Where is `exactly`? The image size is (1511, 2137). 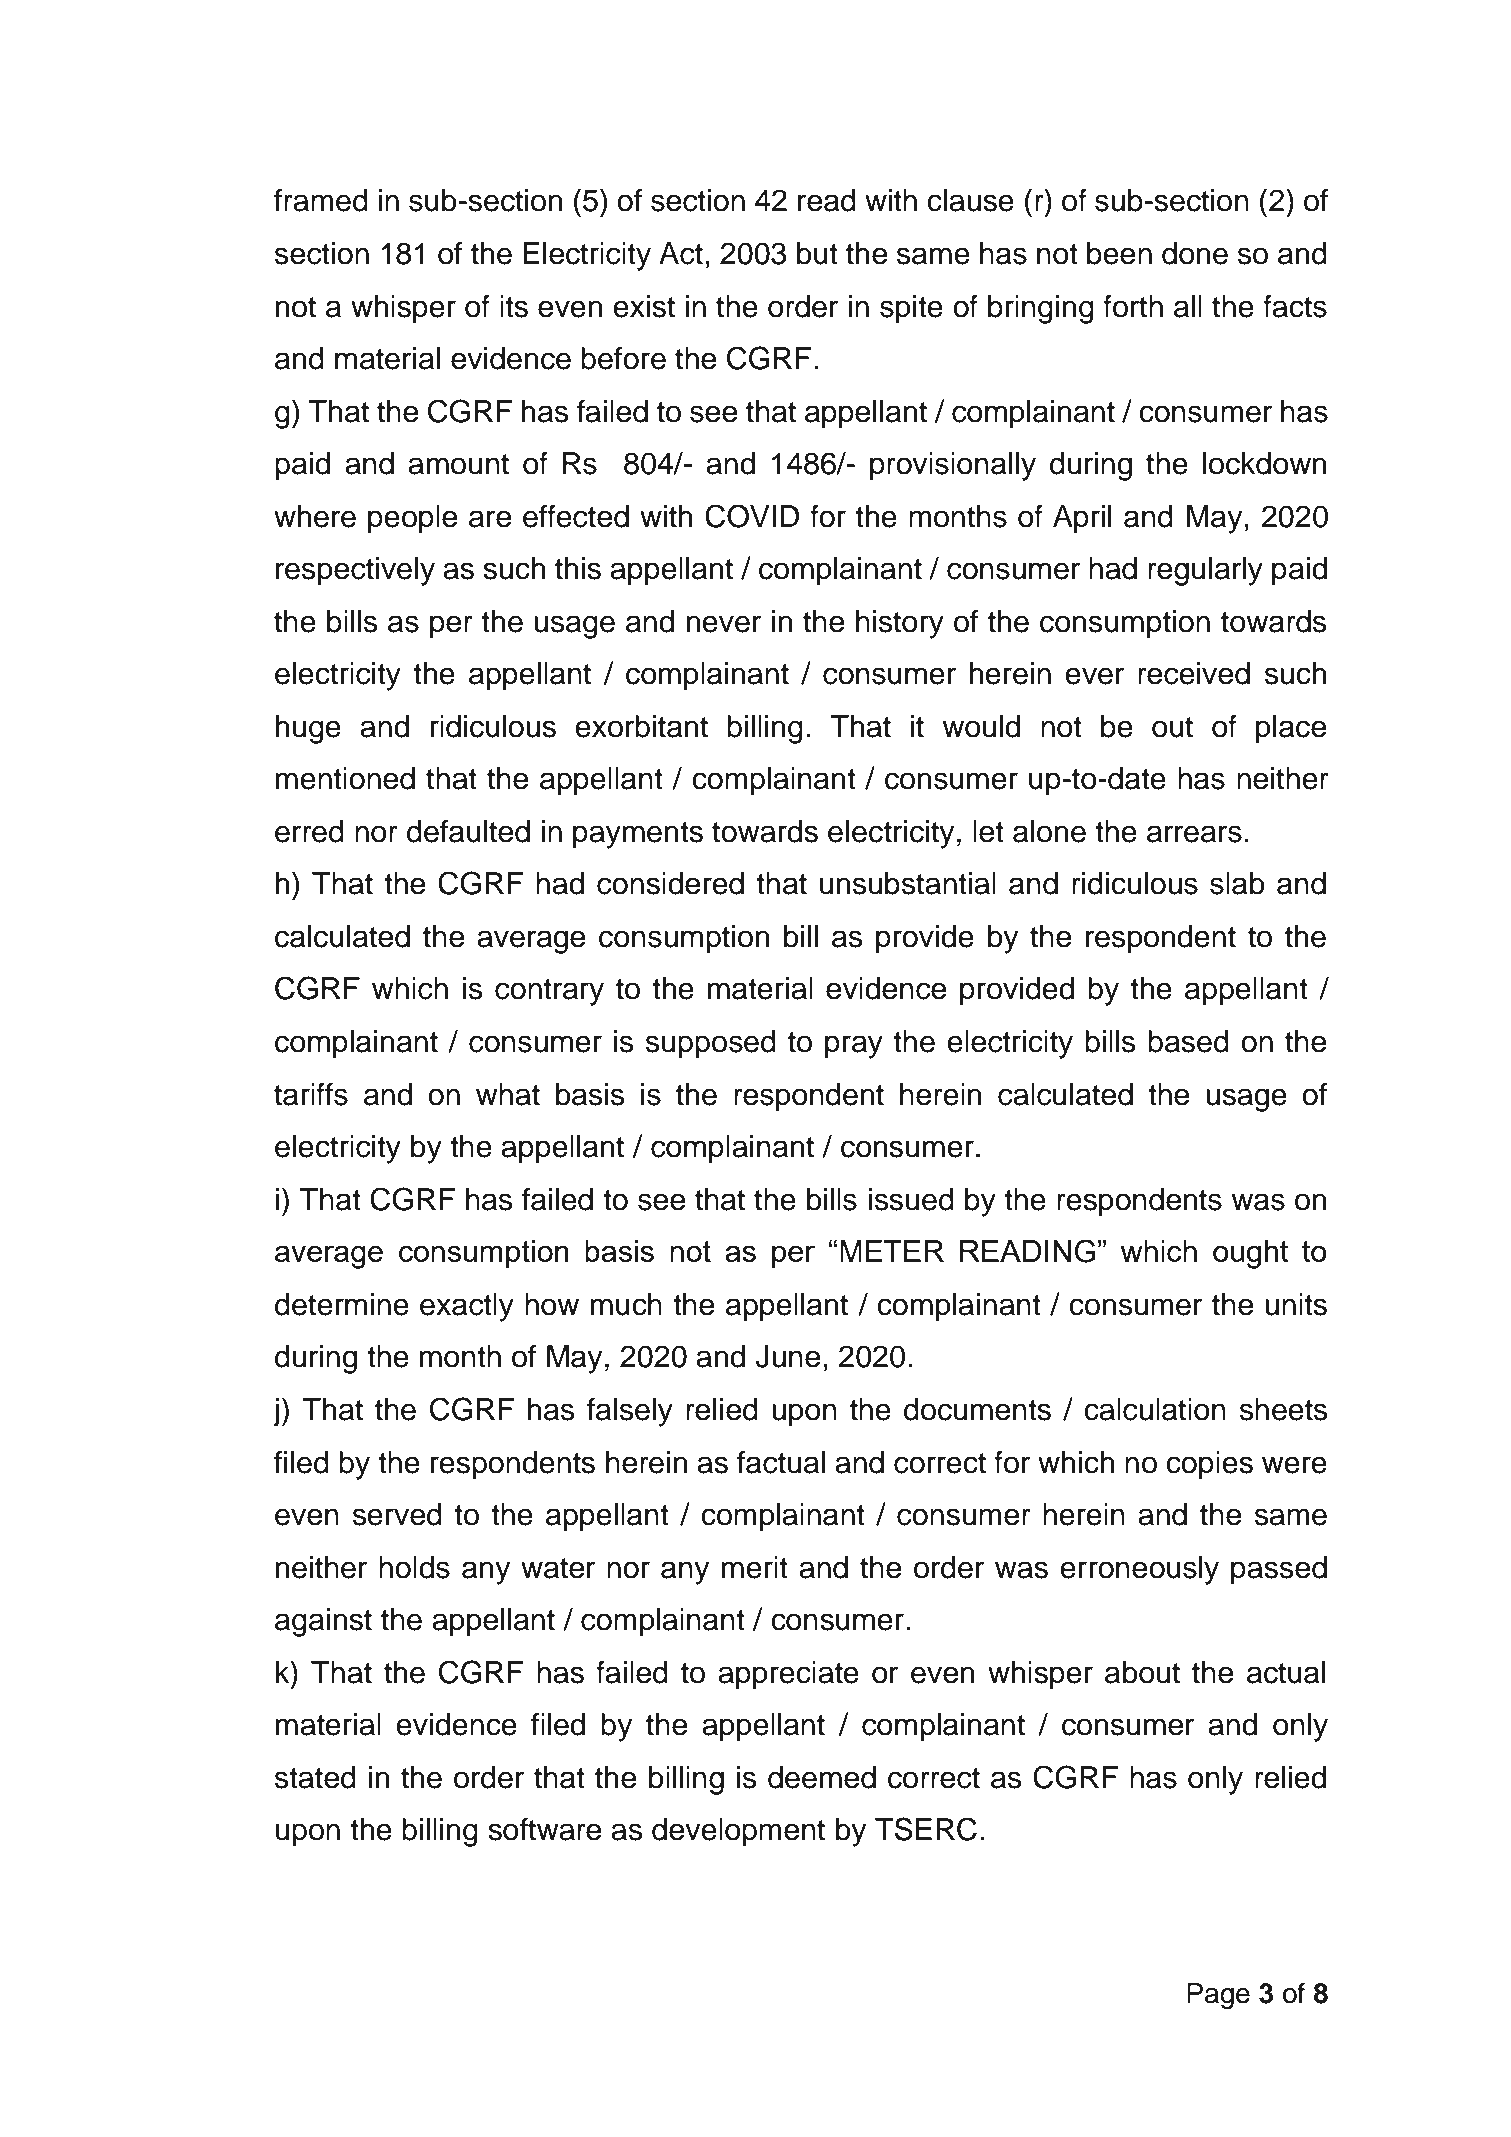
exactly is located at coordinates (467, 1307).
